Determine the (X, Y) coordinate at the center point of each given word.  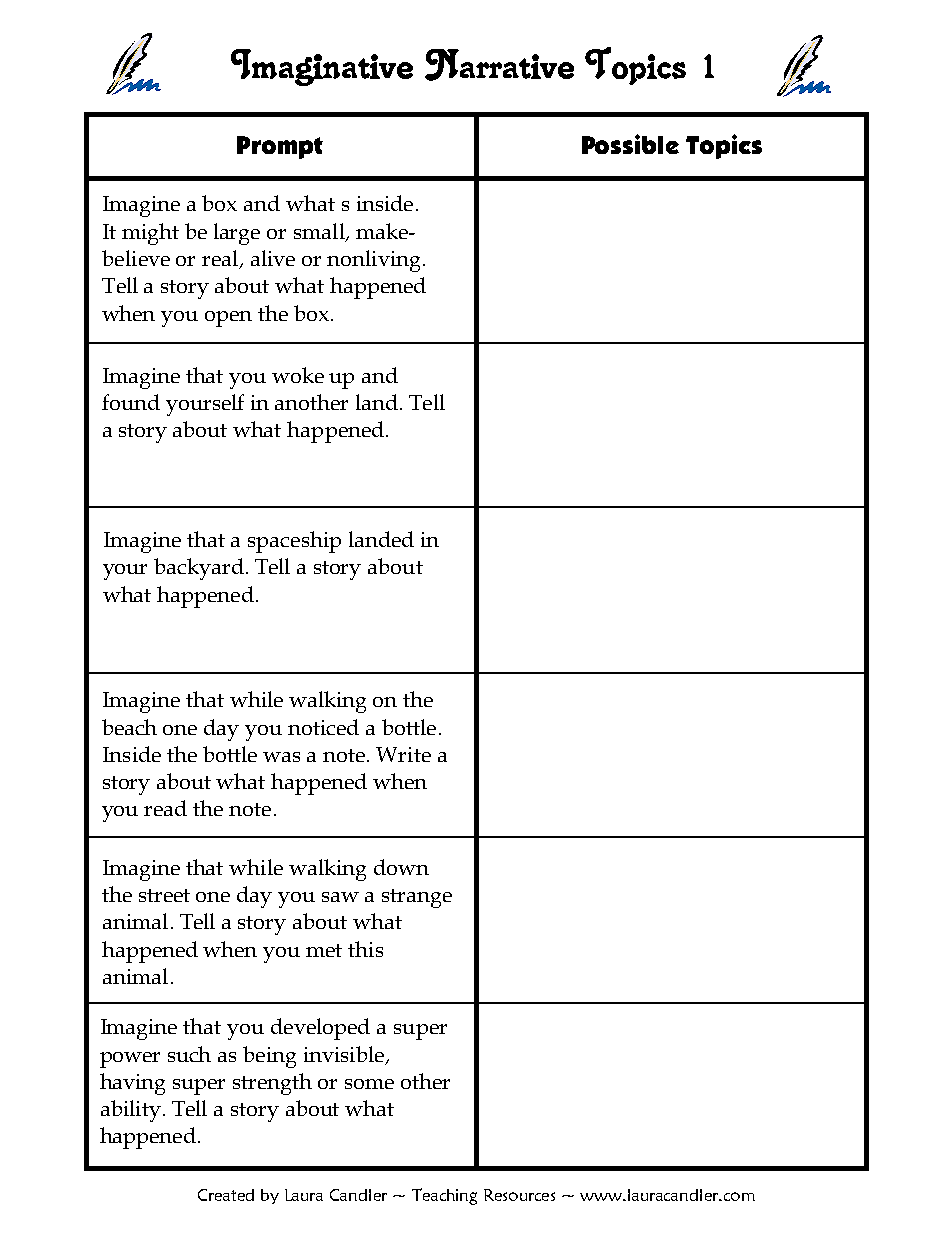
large (237, 234)
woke (298, 375)
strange (417, 898)
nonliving (375, 261)
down (401, 867)
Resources (519, 1195)
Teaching (444, 1196)
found (131, 402)
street (164, 895)
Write (403, 754)
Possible (630, 144)
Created (226, 1195)
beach (129, 727)
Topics (724, 146)
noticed (323, 727)
